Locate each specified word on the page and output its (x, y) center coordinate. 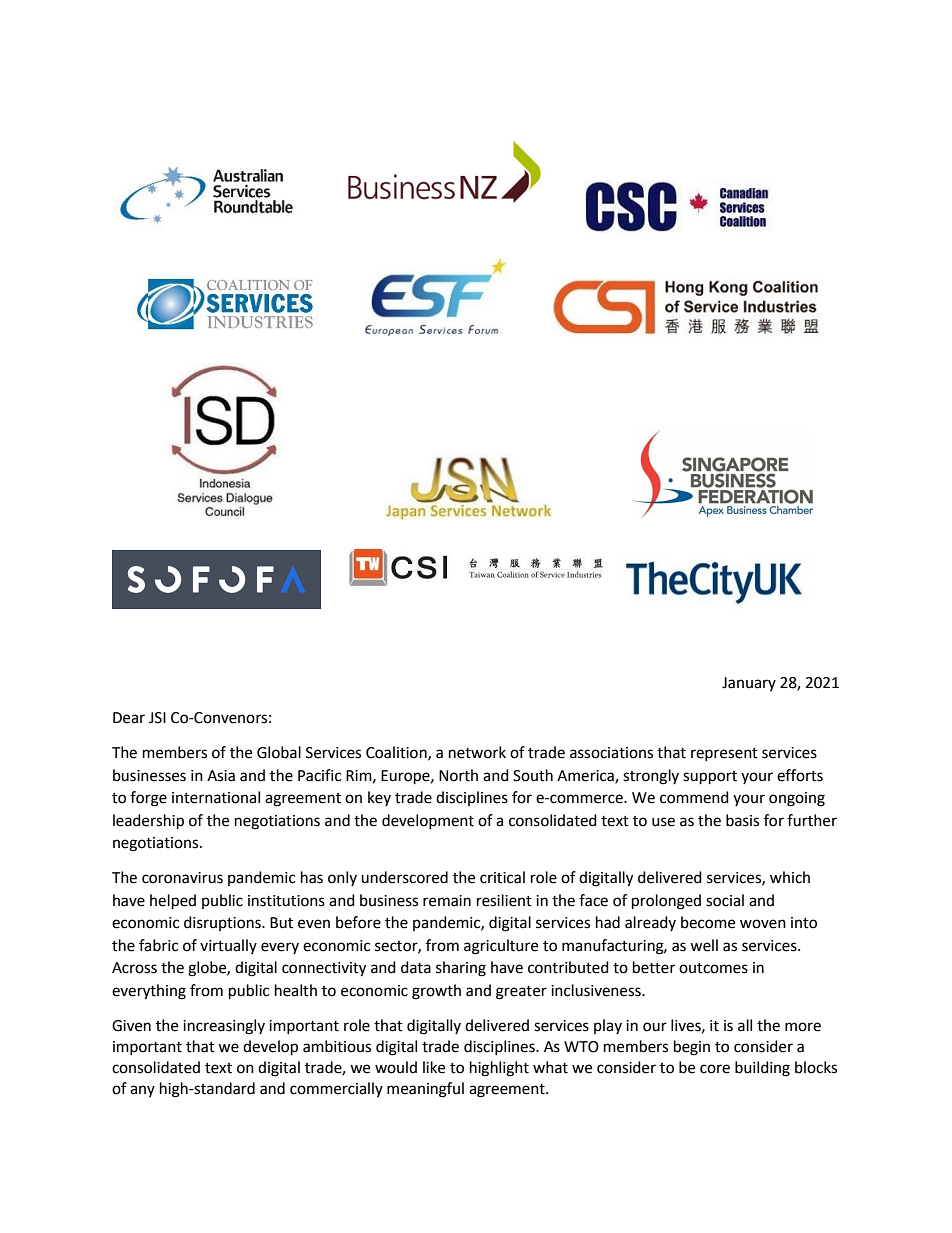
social (725, 900)
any (142, 1091)
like (434, 1067)
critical (502, 877)
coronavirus (182, 878)
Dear (129, 718)
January (749, 684)
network (477, 752)
